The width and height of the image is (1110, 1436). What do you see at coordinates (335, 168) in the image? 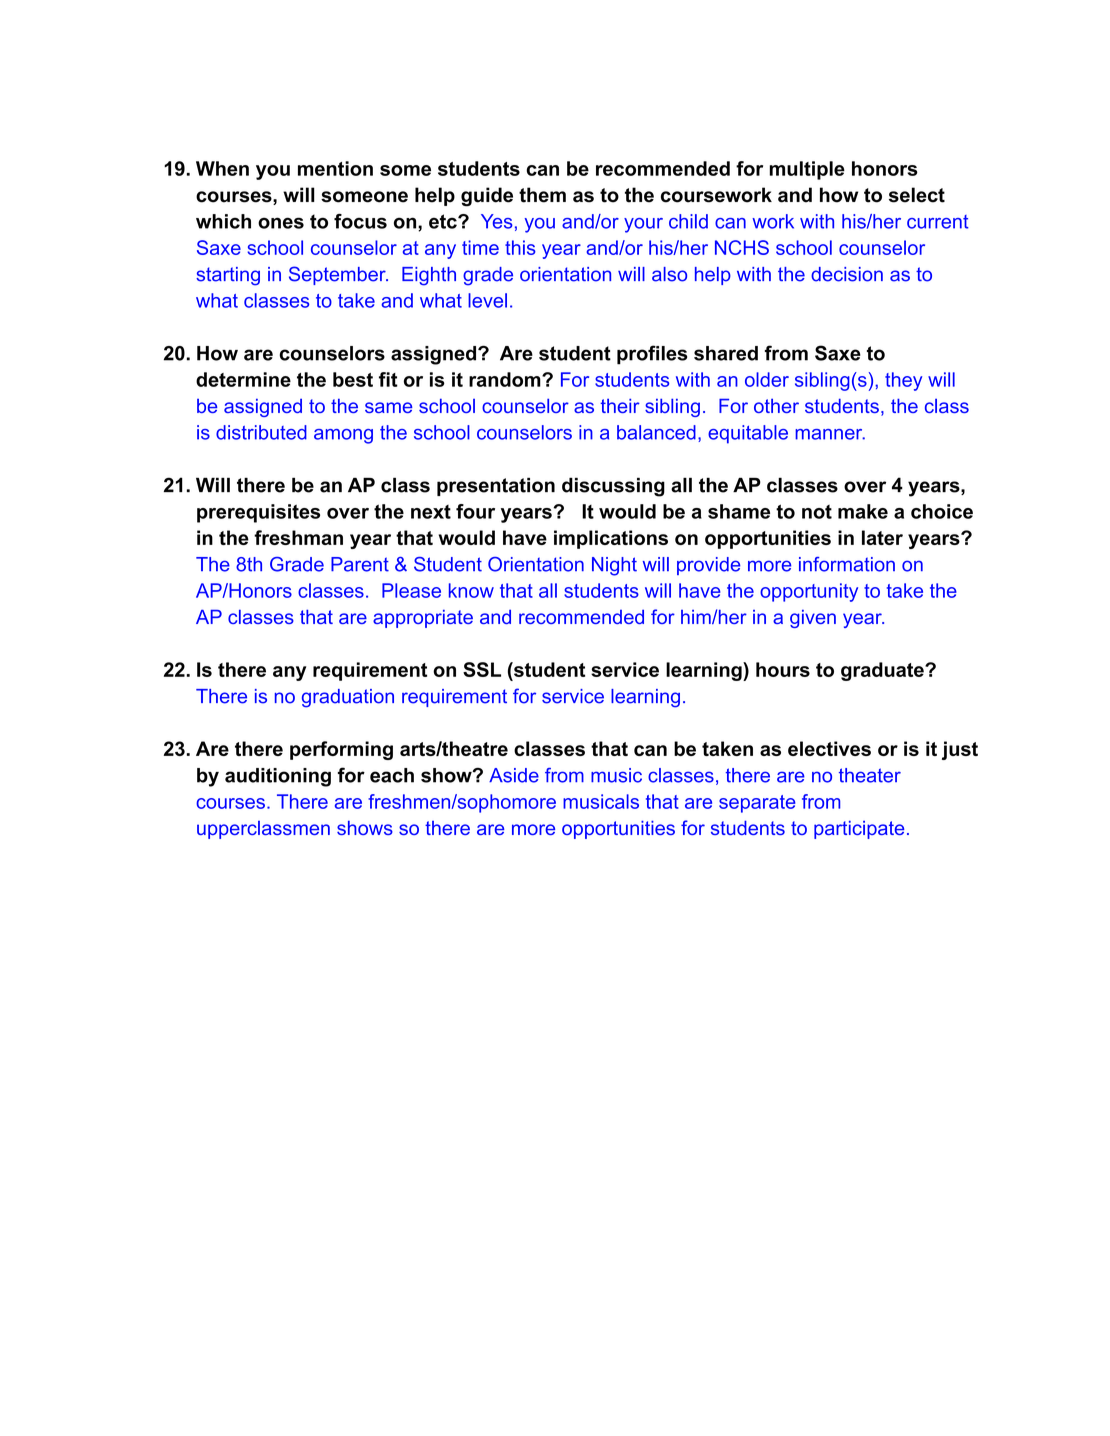
I see `mention` at bounding box center [335, 168].
